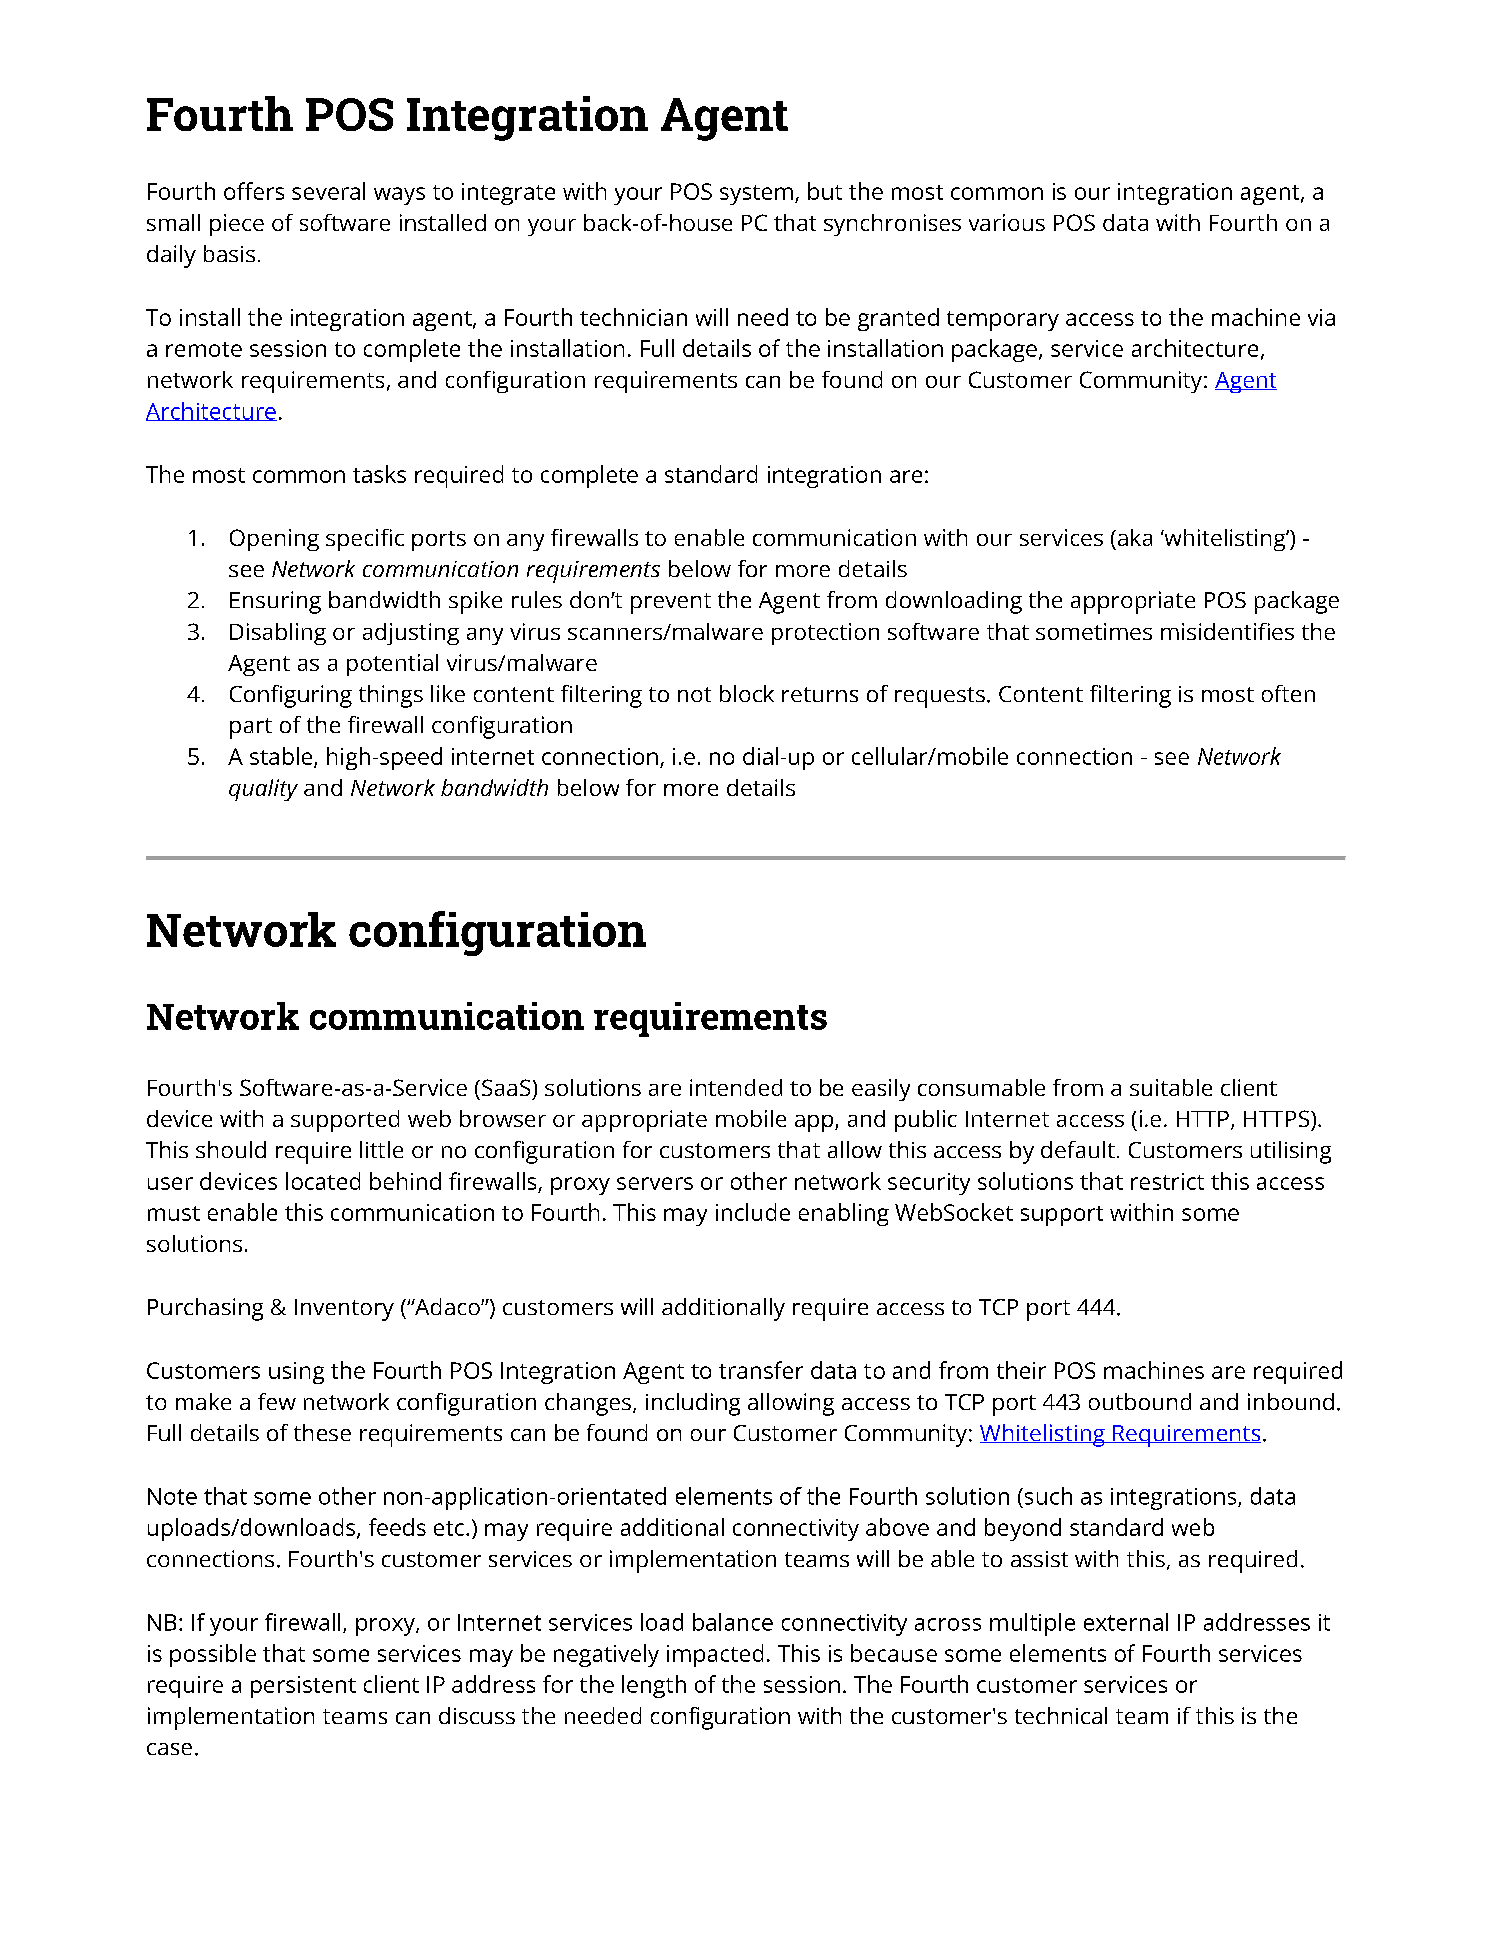 Image resolution: width=1493 pixels, height=1933 pixels. Describe the element at coordinates (736, 1087) in the image. I see `intended` at that location.
